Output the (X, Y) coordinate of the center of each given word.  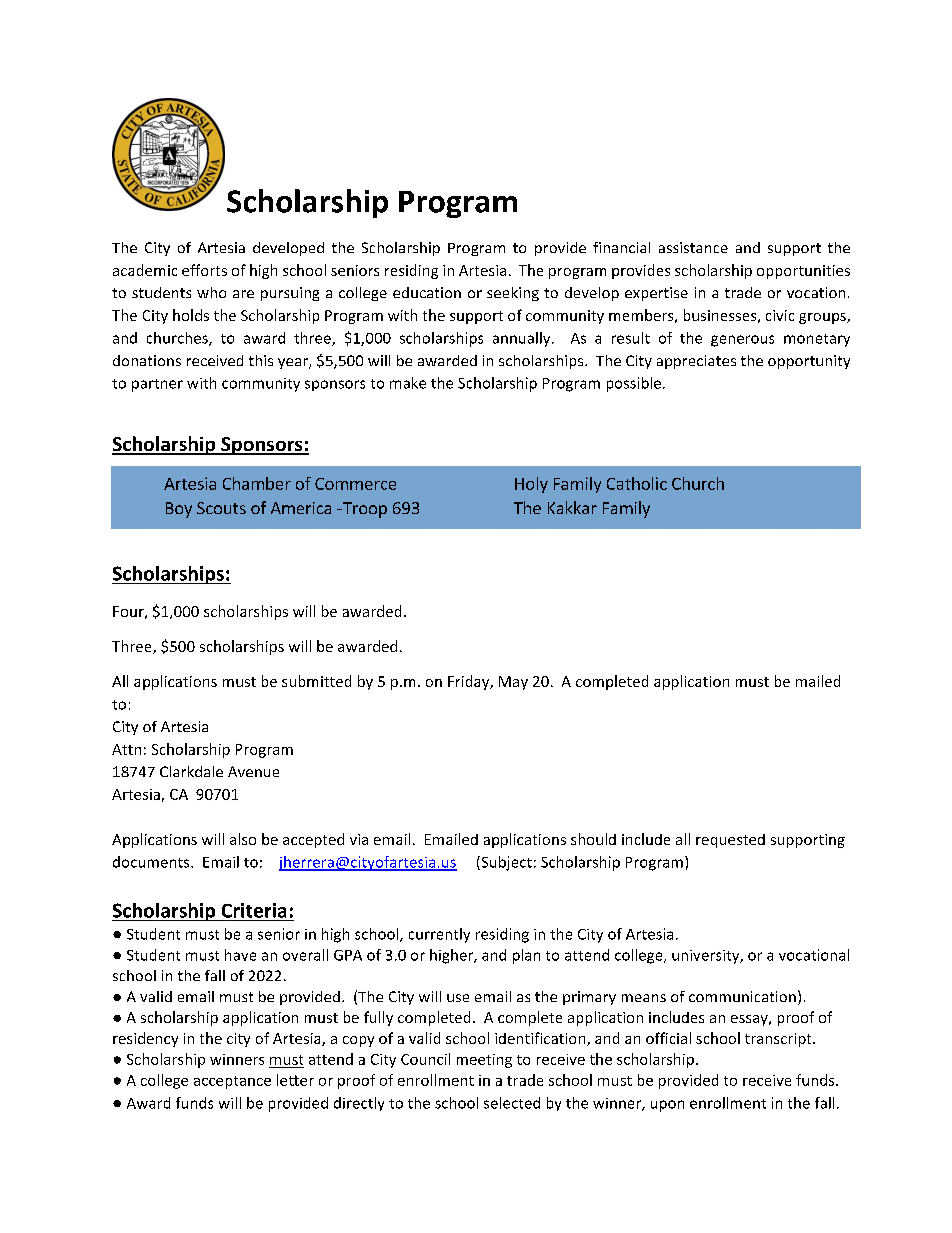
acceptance (232, 1082)
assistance (693, 247)
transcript (779, 1040)
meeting (484, 1061)
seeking (513, 294)
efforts (204, 270)
